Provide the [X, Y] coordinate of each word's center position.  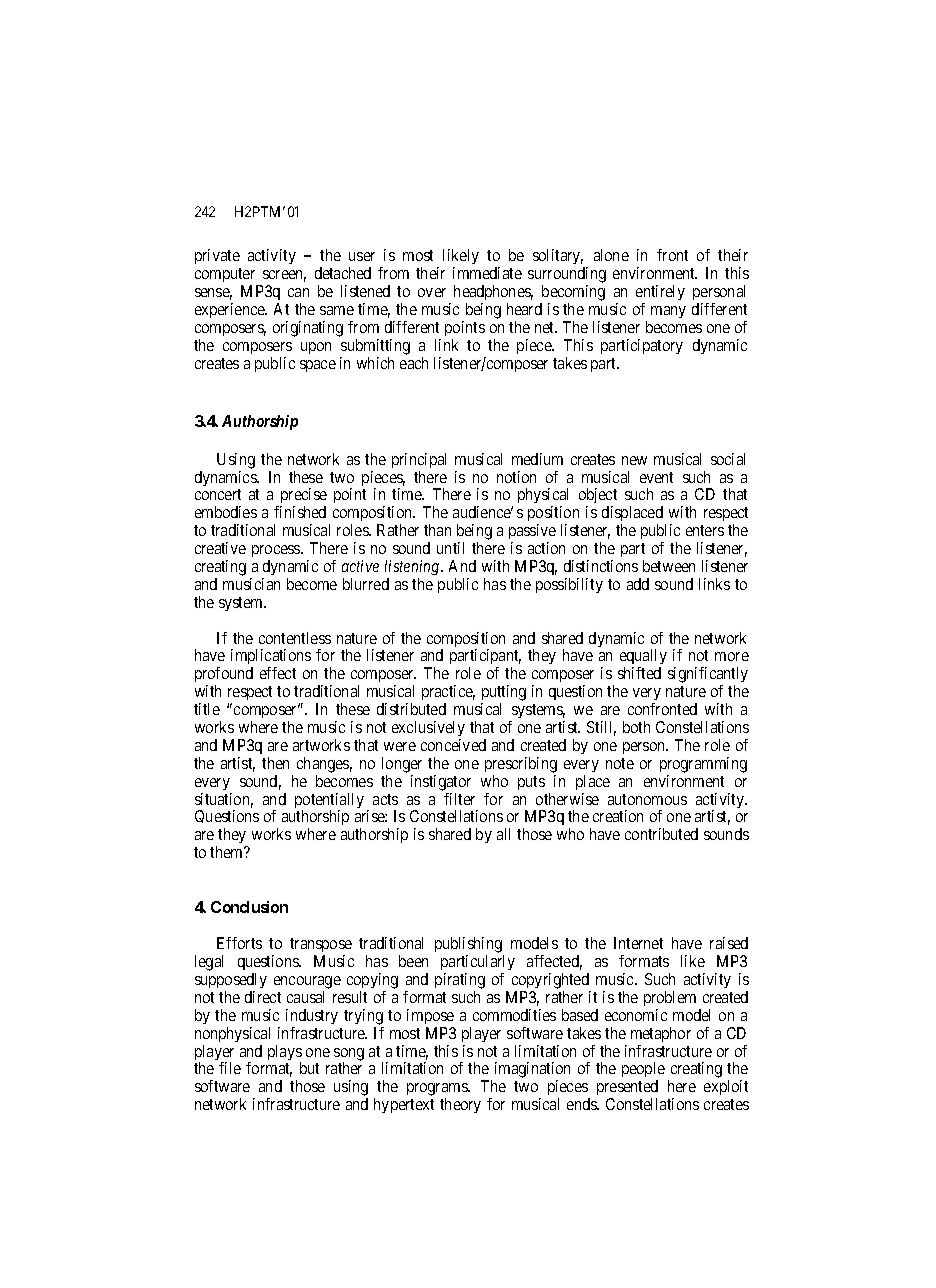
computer [226, 277]
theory [460, 1105]
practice [448, 694]
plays [285, 1054]
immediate [487, 273]
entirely [660, 294]
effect [278, 673]
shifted [639, 673]
